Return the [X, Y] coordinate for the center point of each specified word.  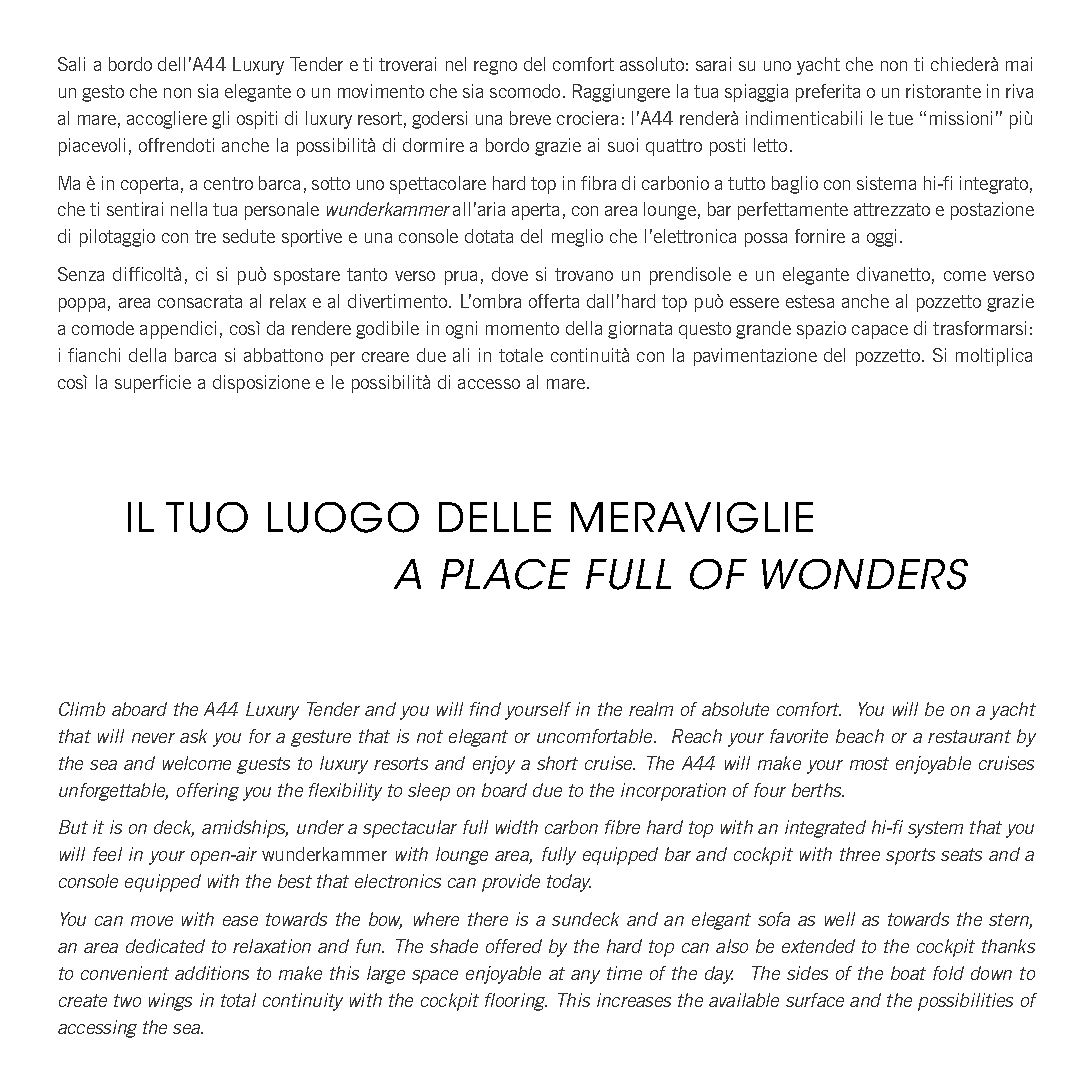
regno [495, 68]
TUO [207, 517]
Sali [71, 64]
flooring [516, 1002]
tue [900, 118]
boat [908, 973]
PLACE [505, 574]
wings [170, 1002]
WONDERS [865, 574]
